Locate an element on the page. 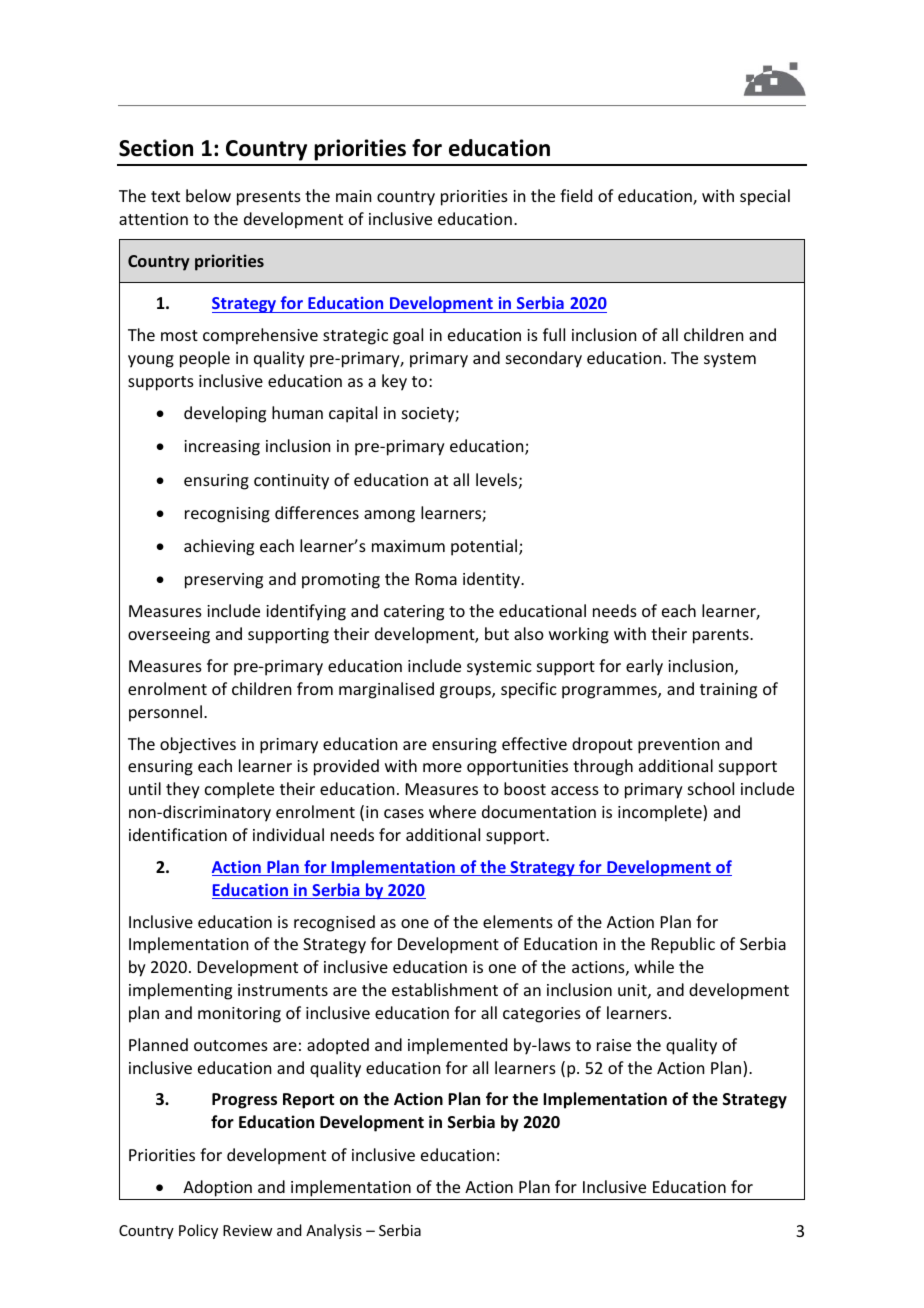  main is located at coordinates (353, 196).
